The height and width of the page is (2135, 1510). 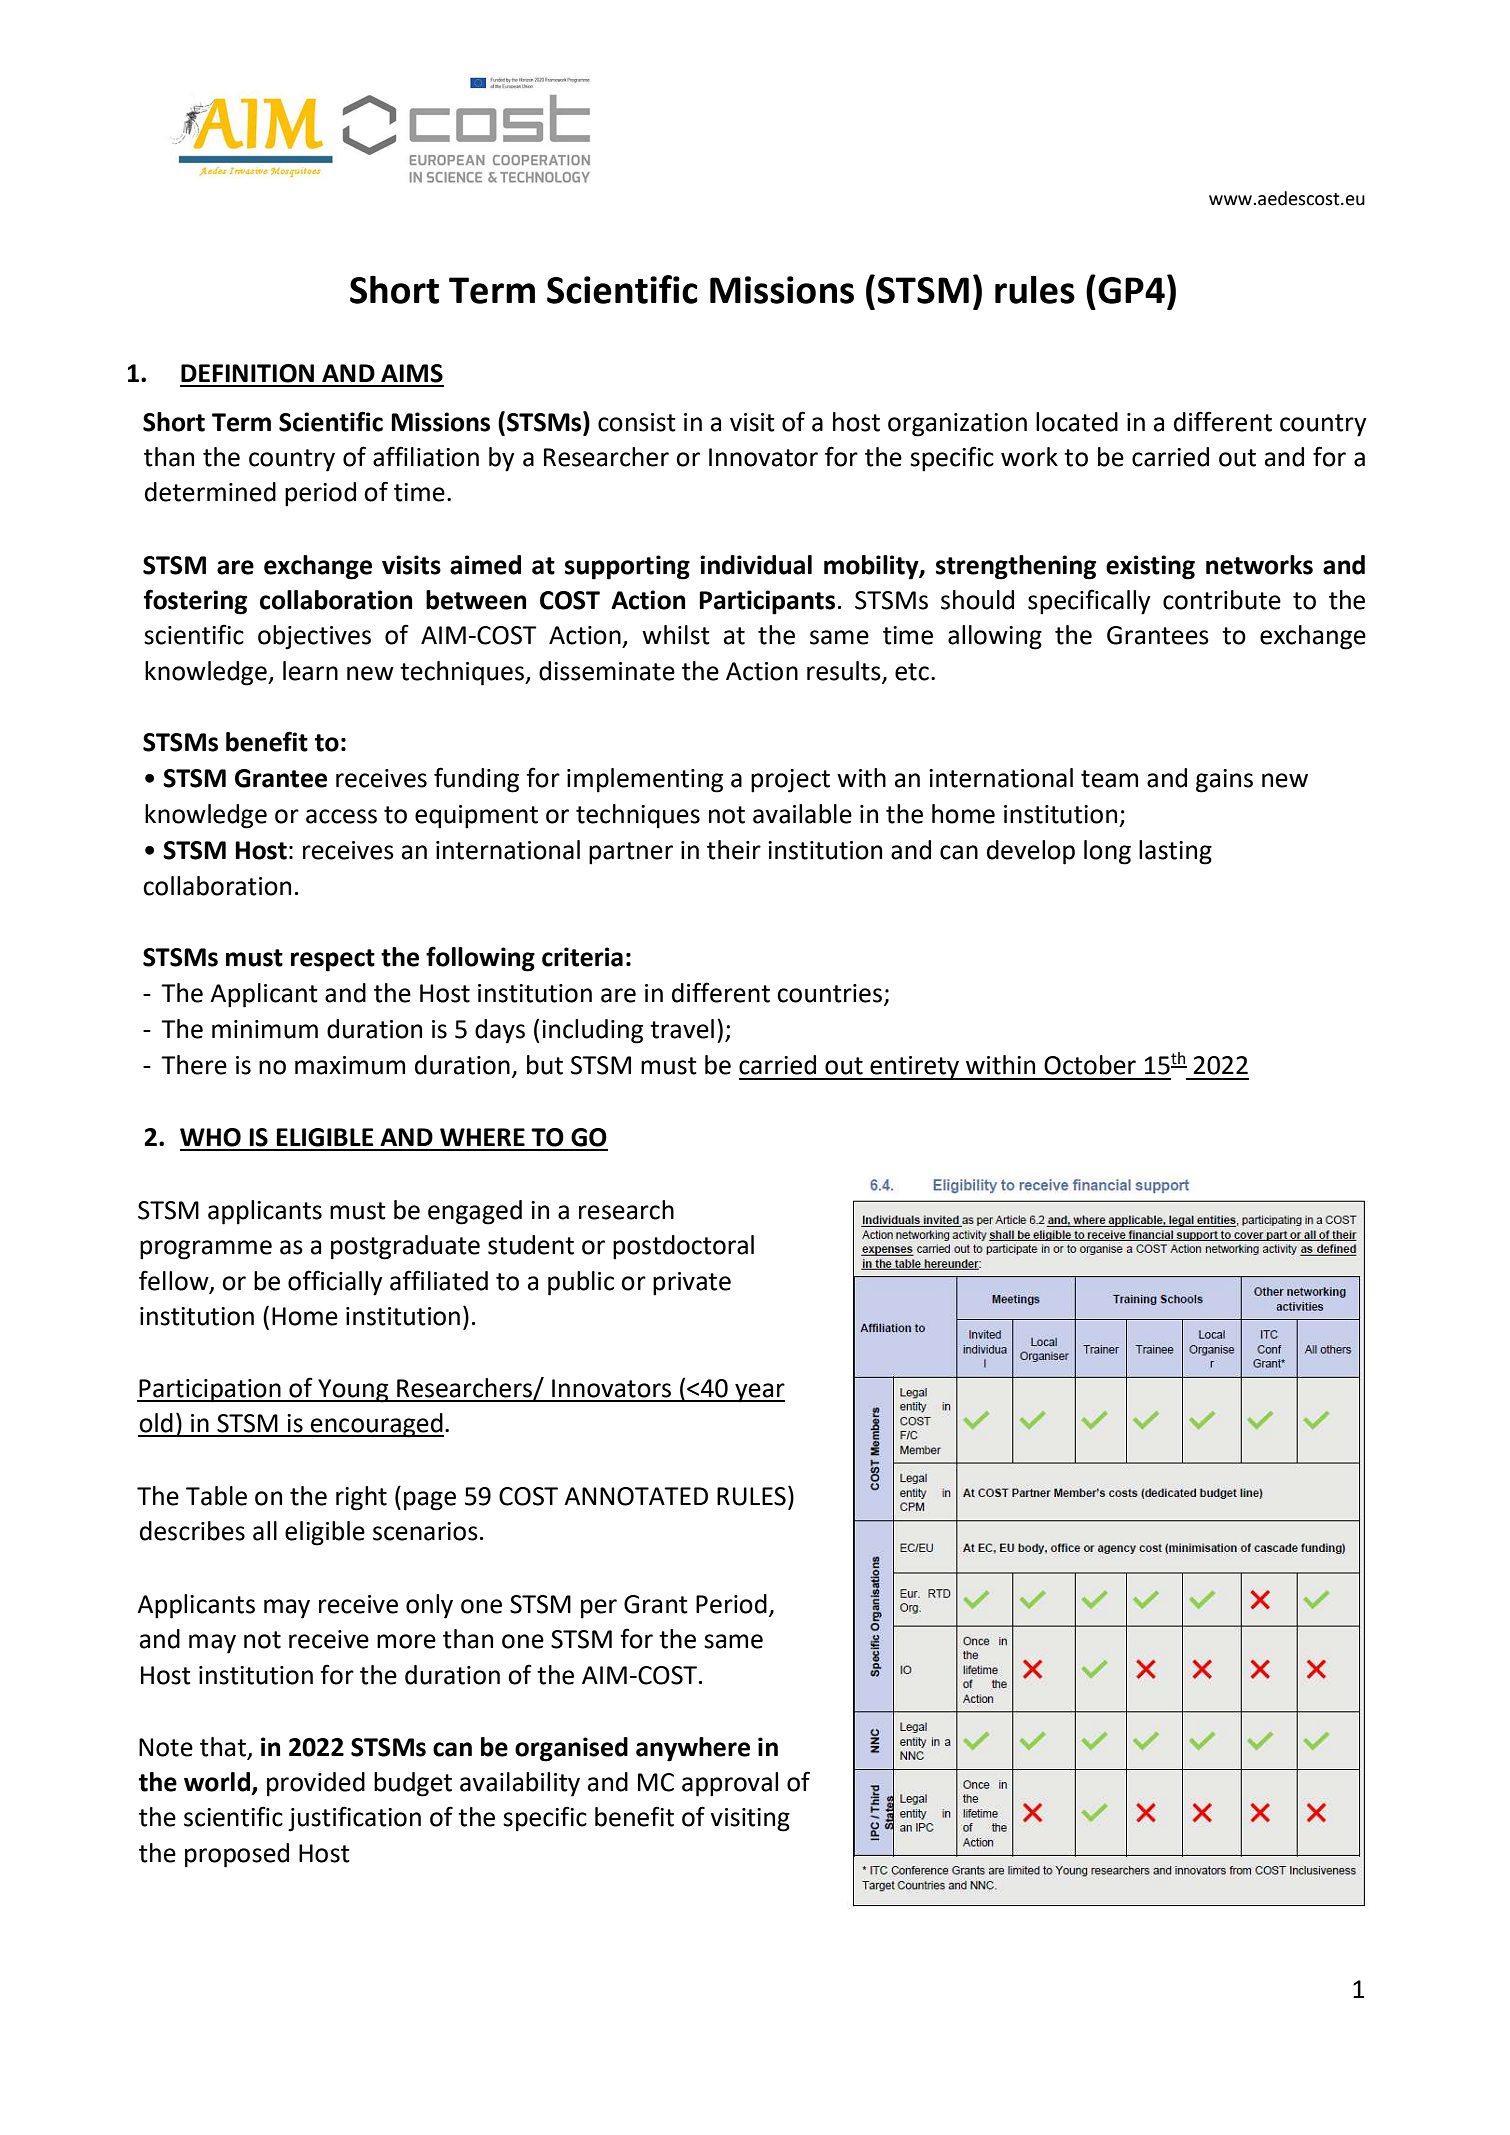 I want to click on right, so click(x=361, y=1498).
